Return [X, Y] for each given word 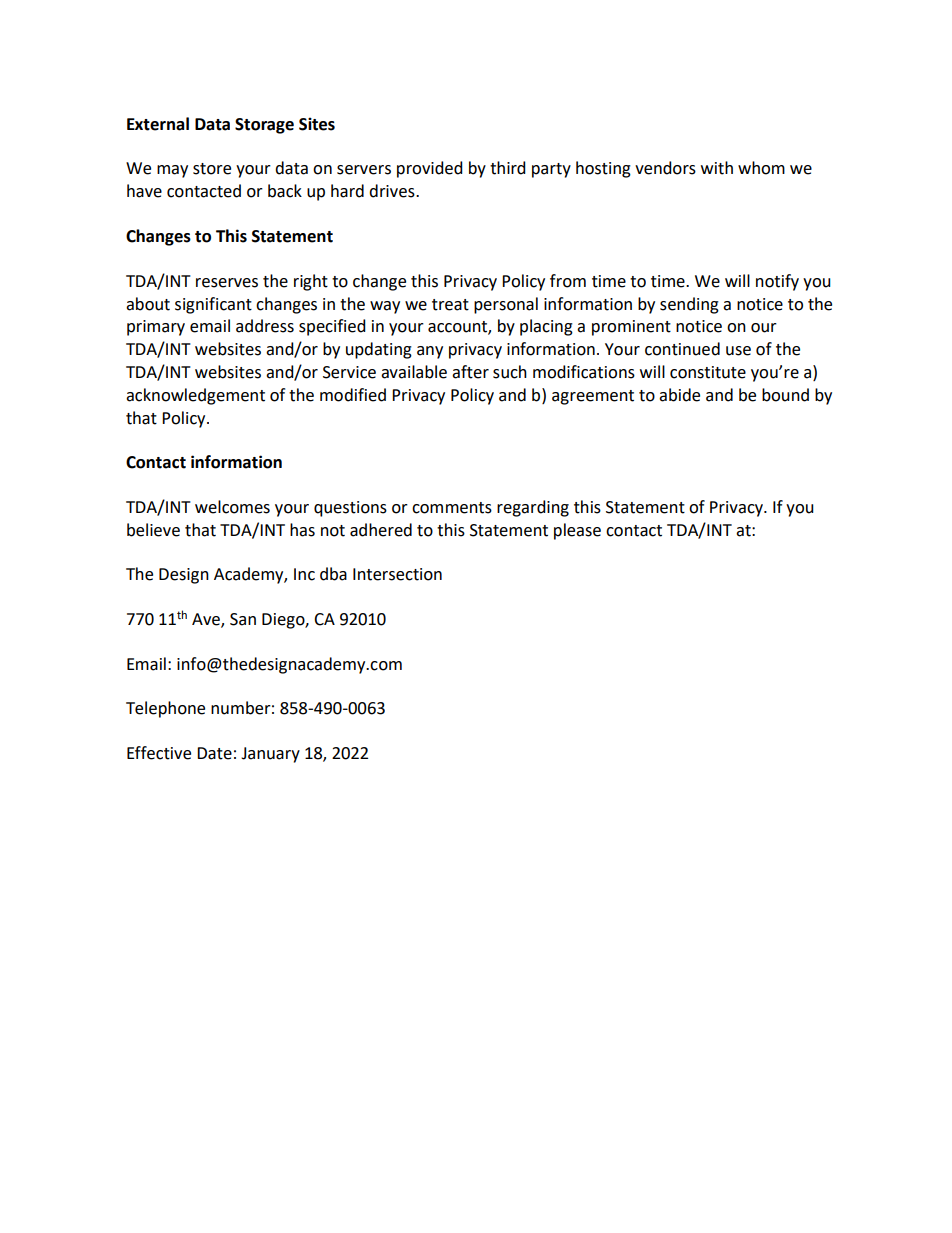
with [717, 168]
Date [214, 753]
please [577, 531]
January [270, 755]
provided [430, 169]
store [212, 169]
